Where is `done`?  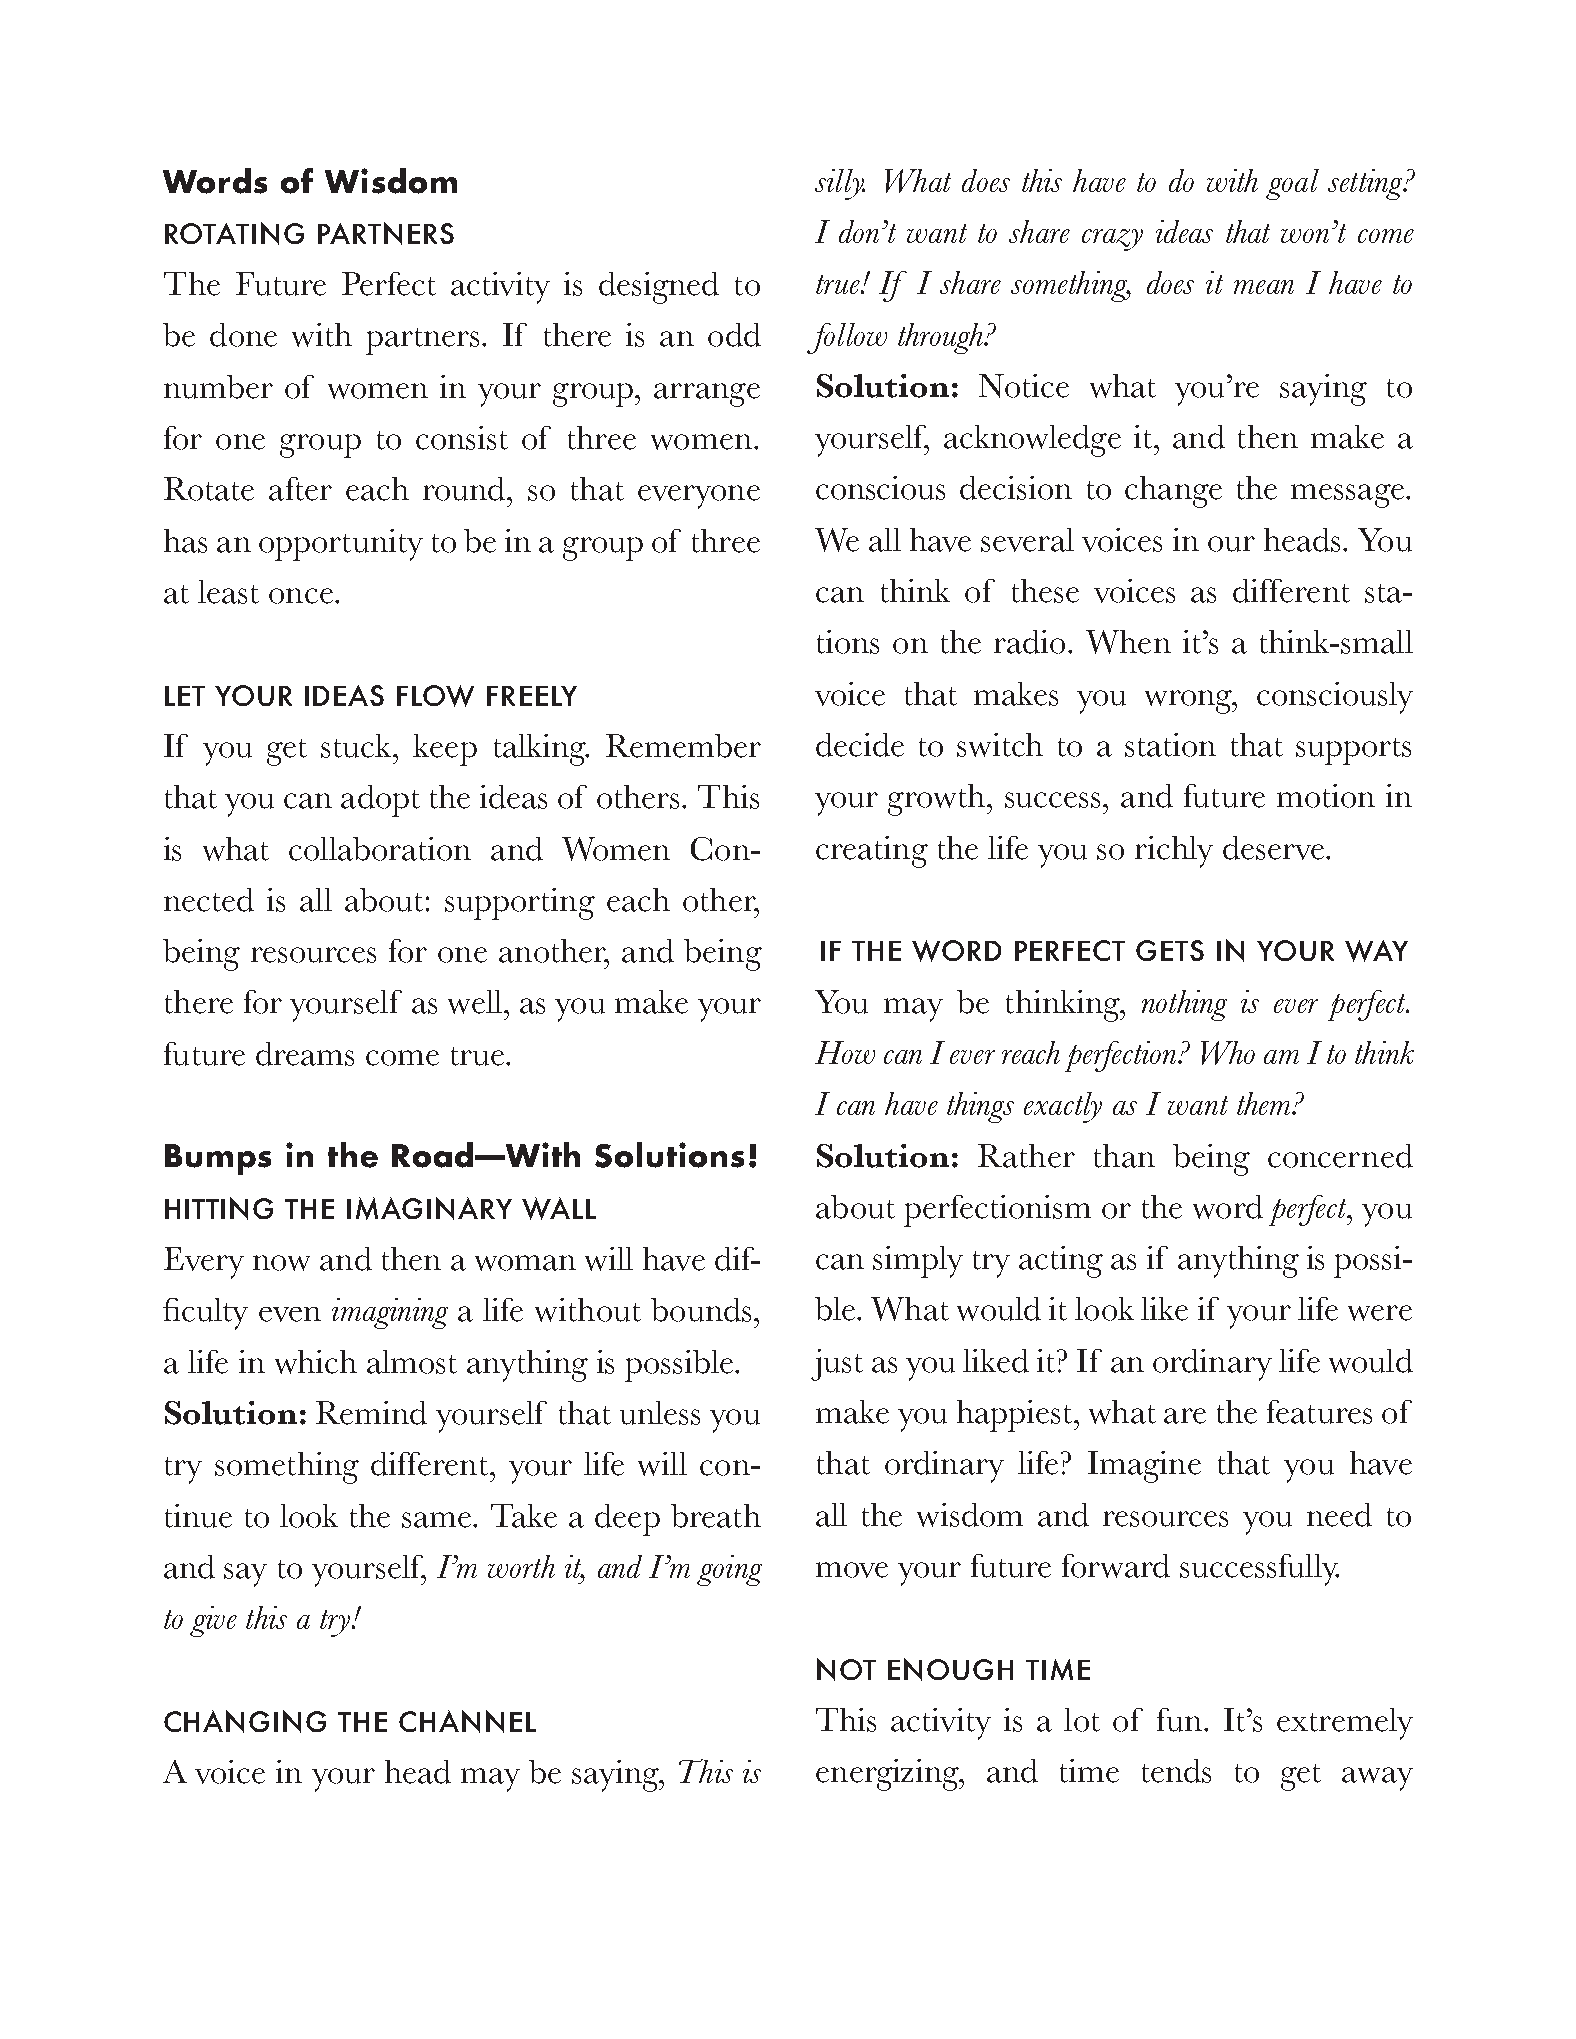 done is located at coordinates (243, 335).
